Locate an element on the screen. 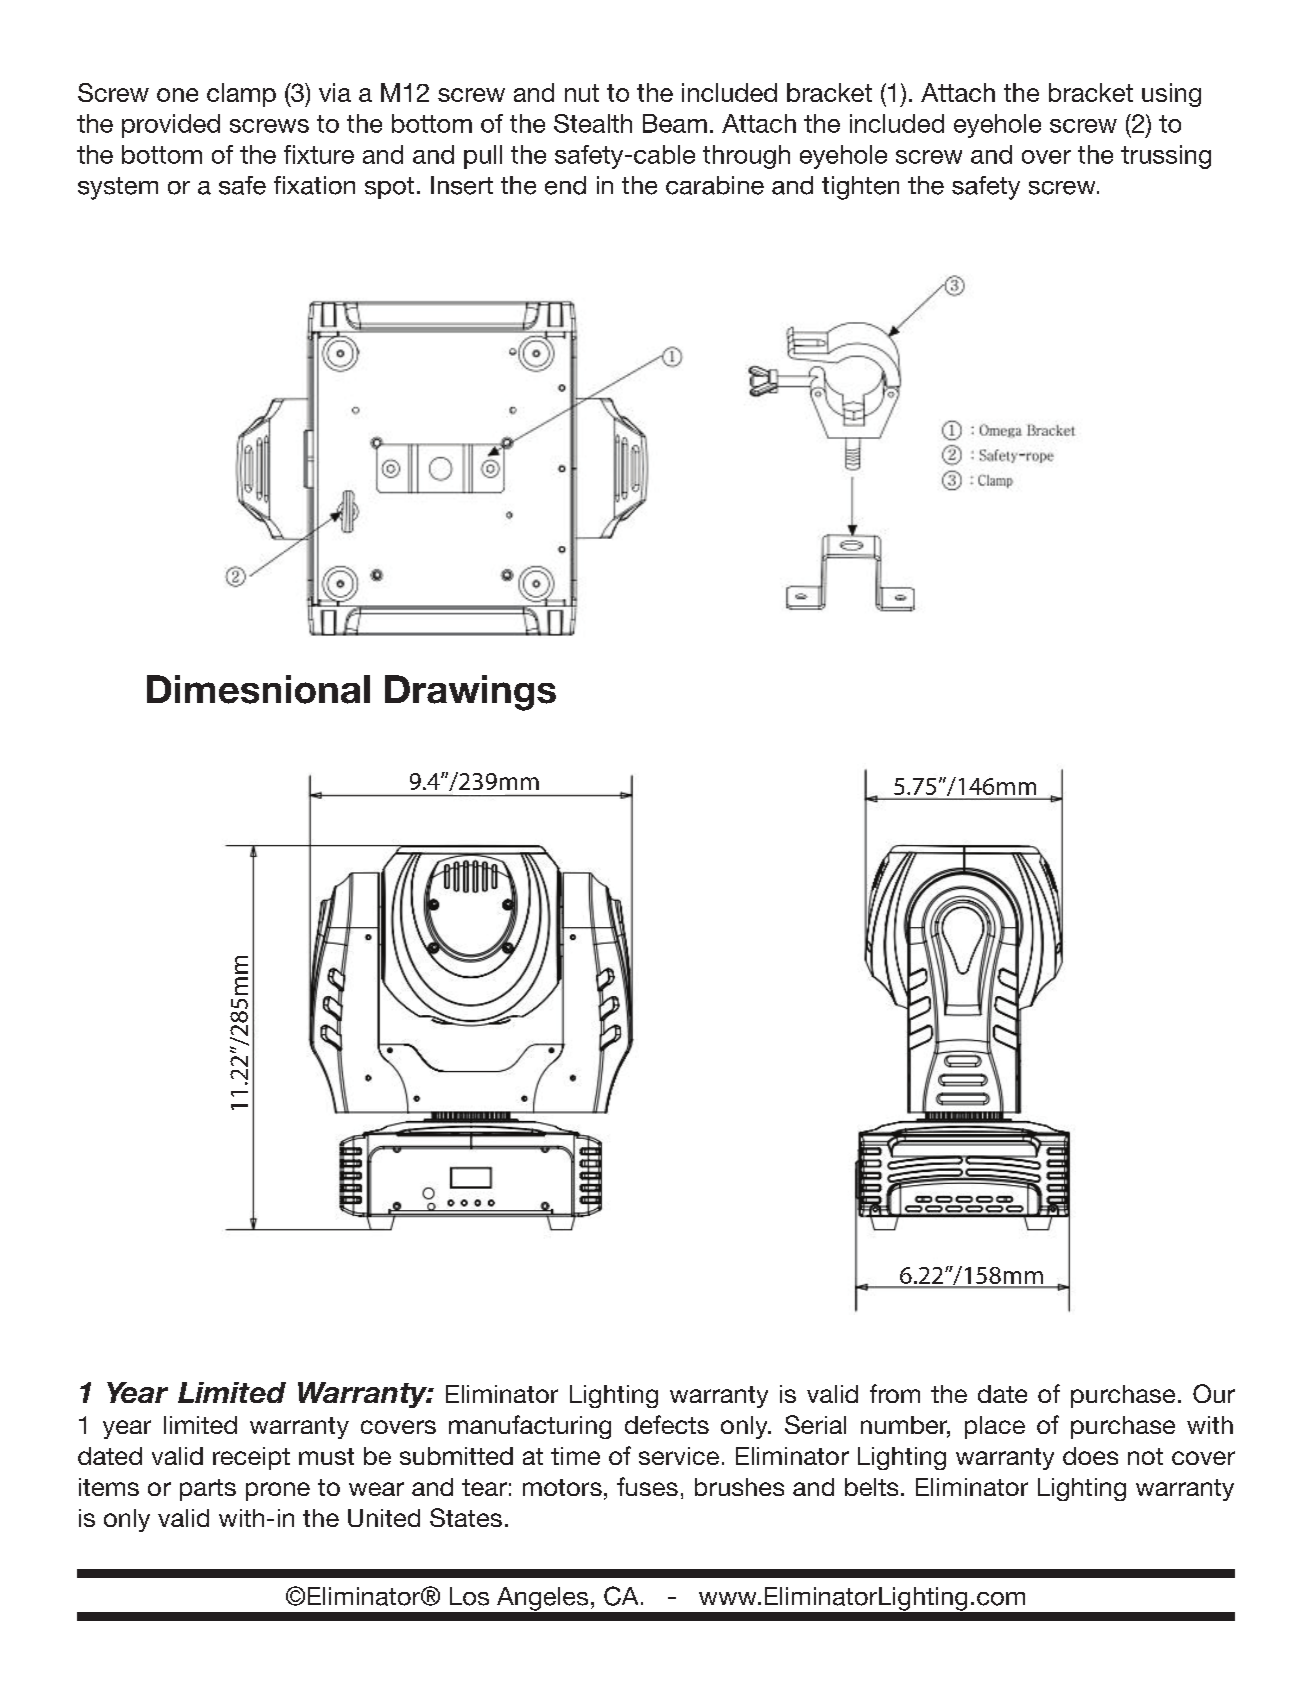 The image size is (1312, 1698). prone is located at coordinates (278, 1491).
